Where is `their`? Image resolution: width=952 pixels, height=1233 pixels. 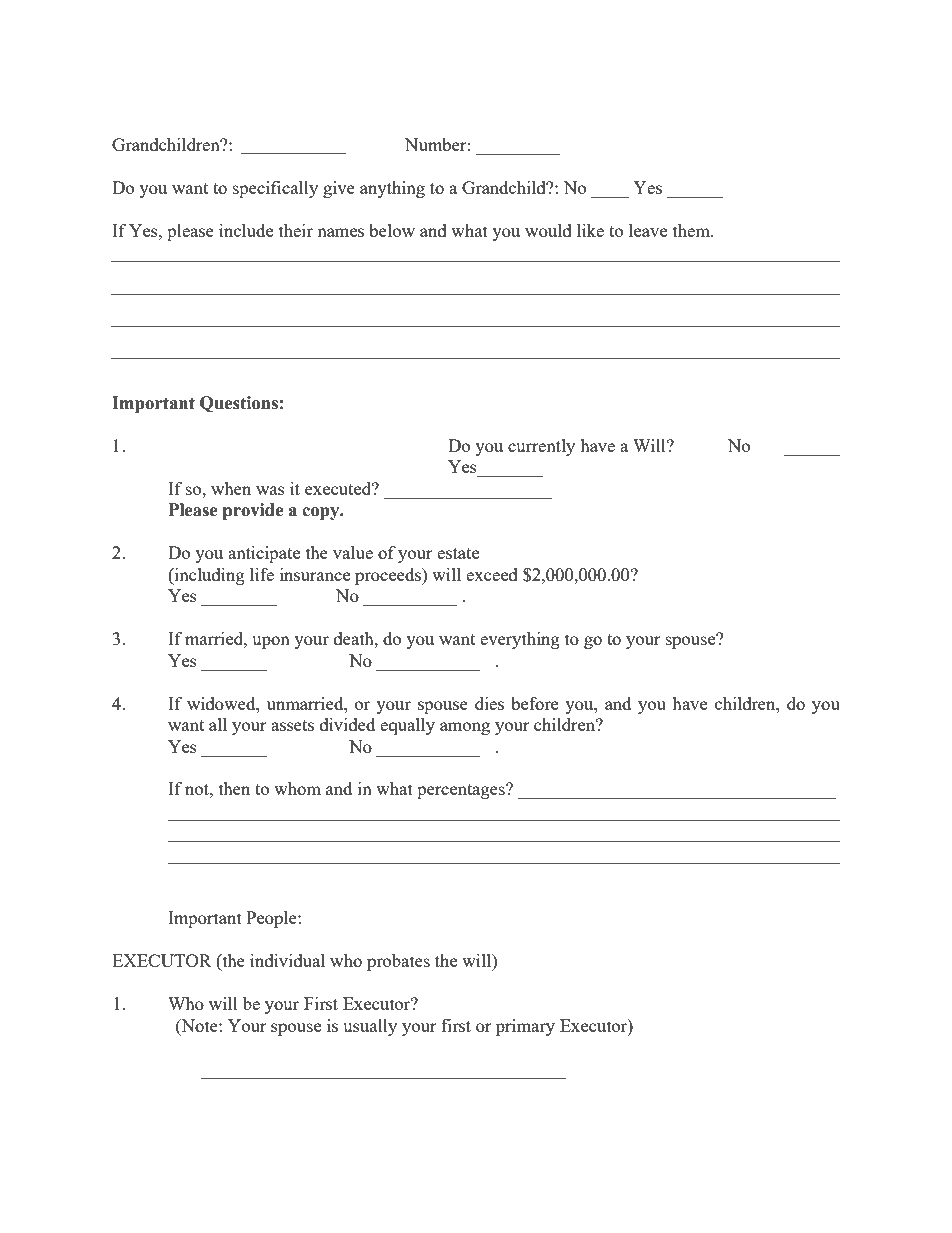
their is located at coordinates (296, 230).
